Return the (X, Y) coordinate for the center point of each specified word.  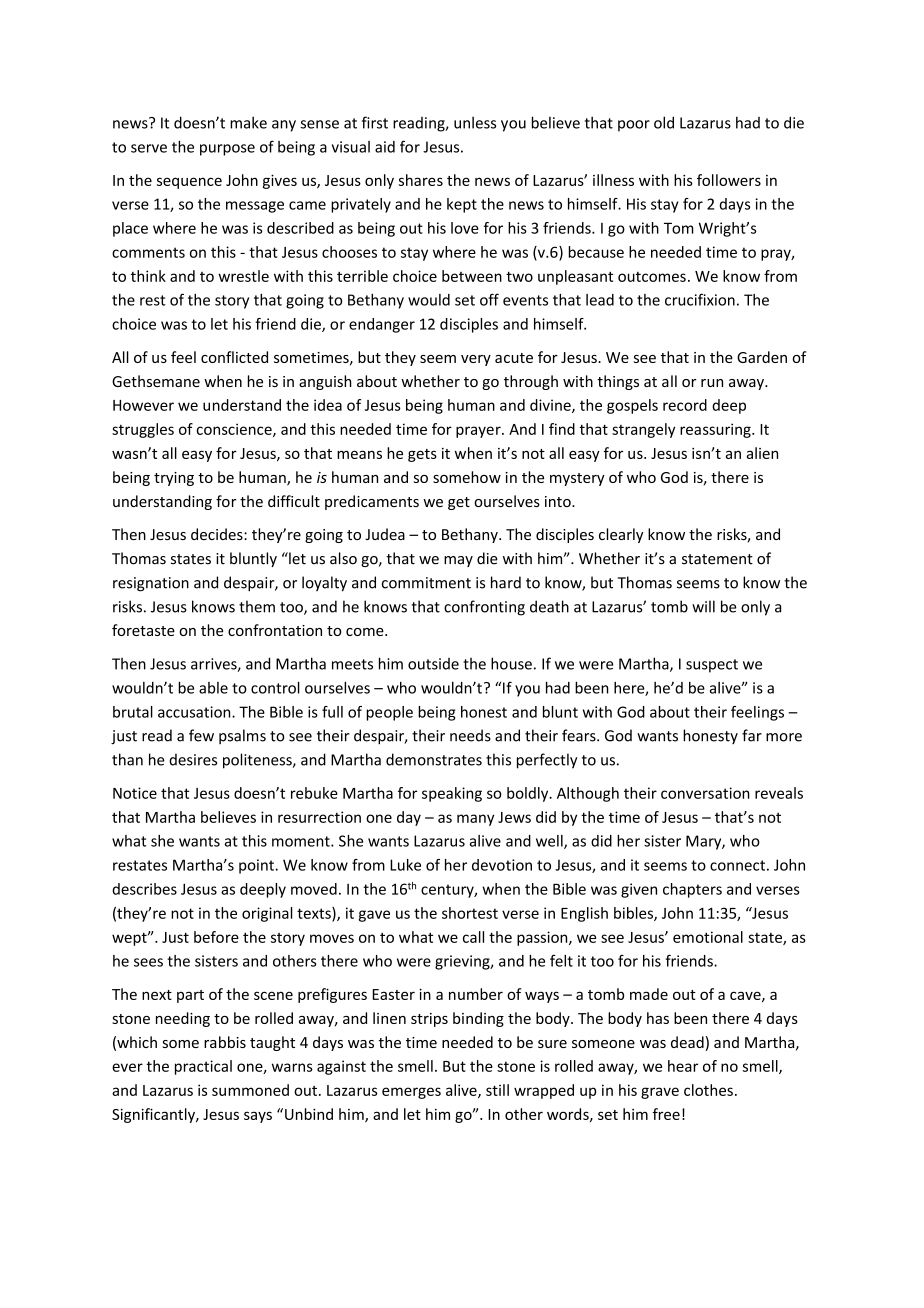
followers (729, 180)
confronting (484, 608)
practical (203, 1067)
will (703, 606)
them (257, 606)
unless (475, 122)
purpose (227, 150)
